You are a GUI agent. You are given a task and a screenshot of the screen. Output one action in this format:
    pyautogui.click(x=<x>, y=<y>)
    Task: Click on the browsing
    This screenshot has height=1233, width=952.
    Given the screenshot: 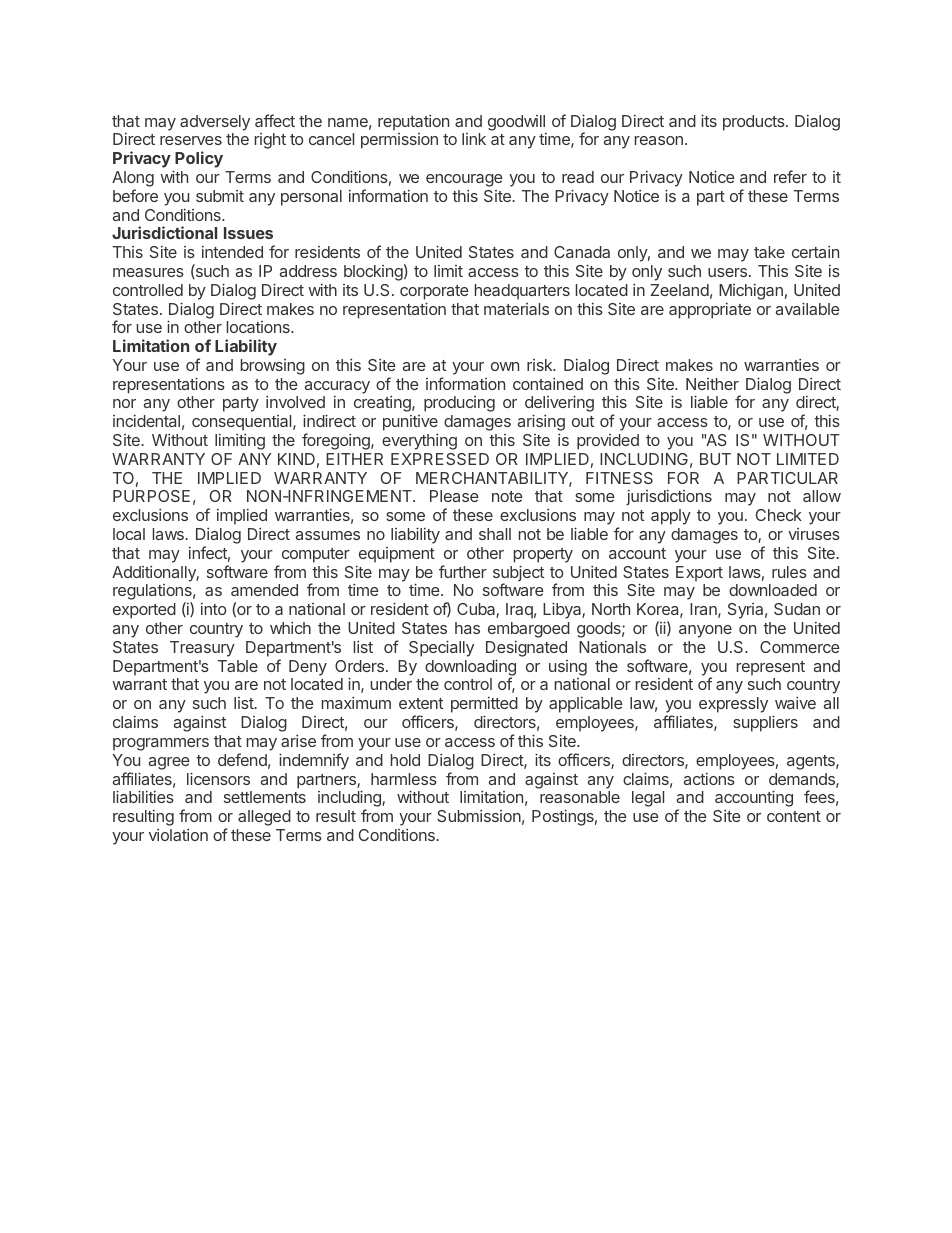 What is the action you would take?
    pyautogui.click(x=273, y=367)
